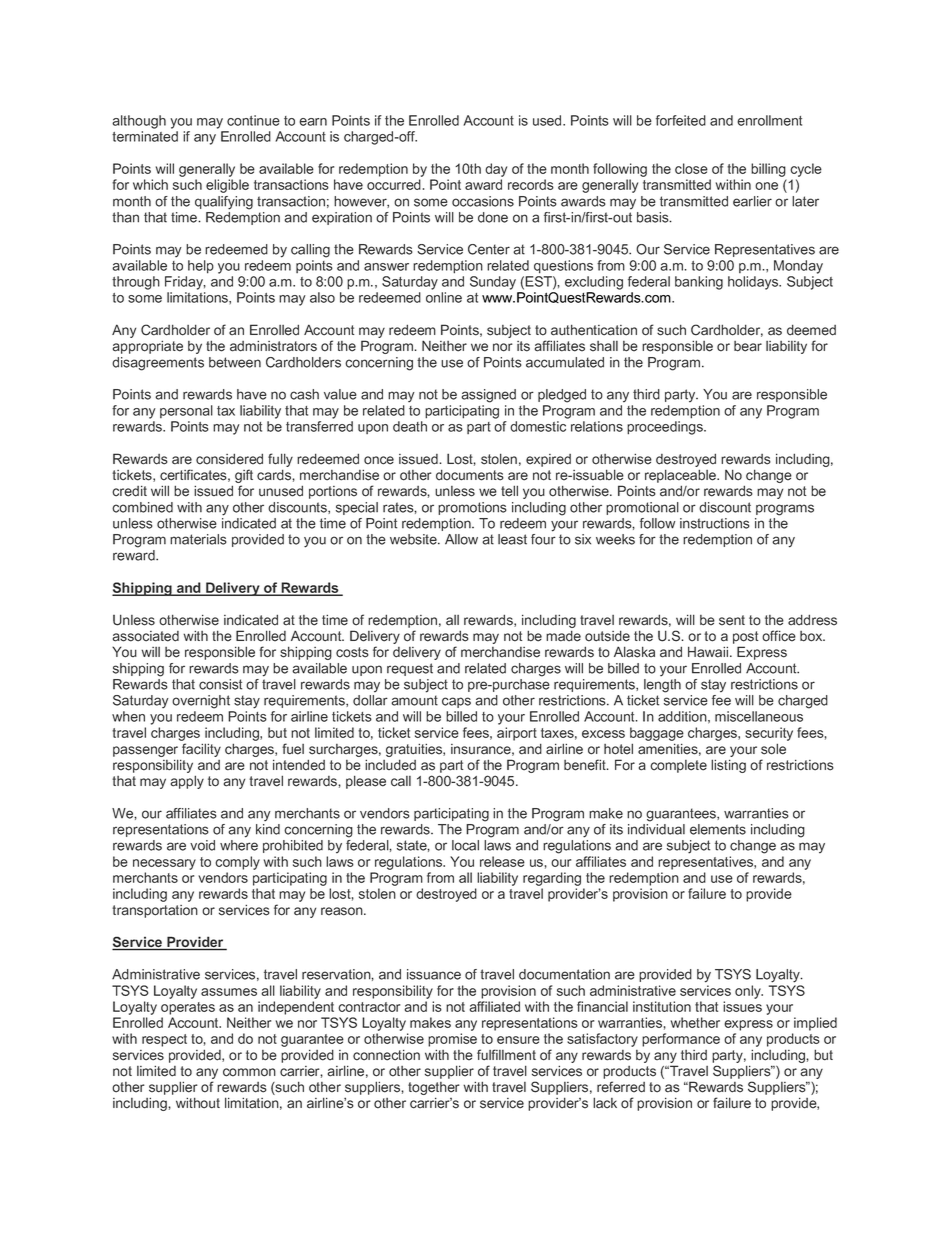 The image size is (952, 1233). What do you see at coordinates (470, 475) in the screenshot?
I see `documents` at bounding box center [470, 475].
